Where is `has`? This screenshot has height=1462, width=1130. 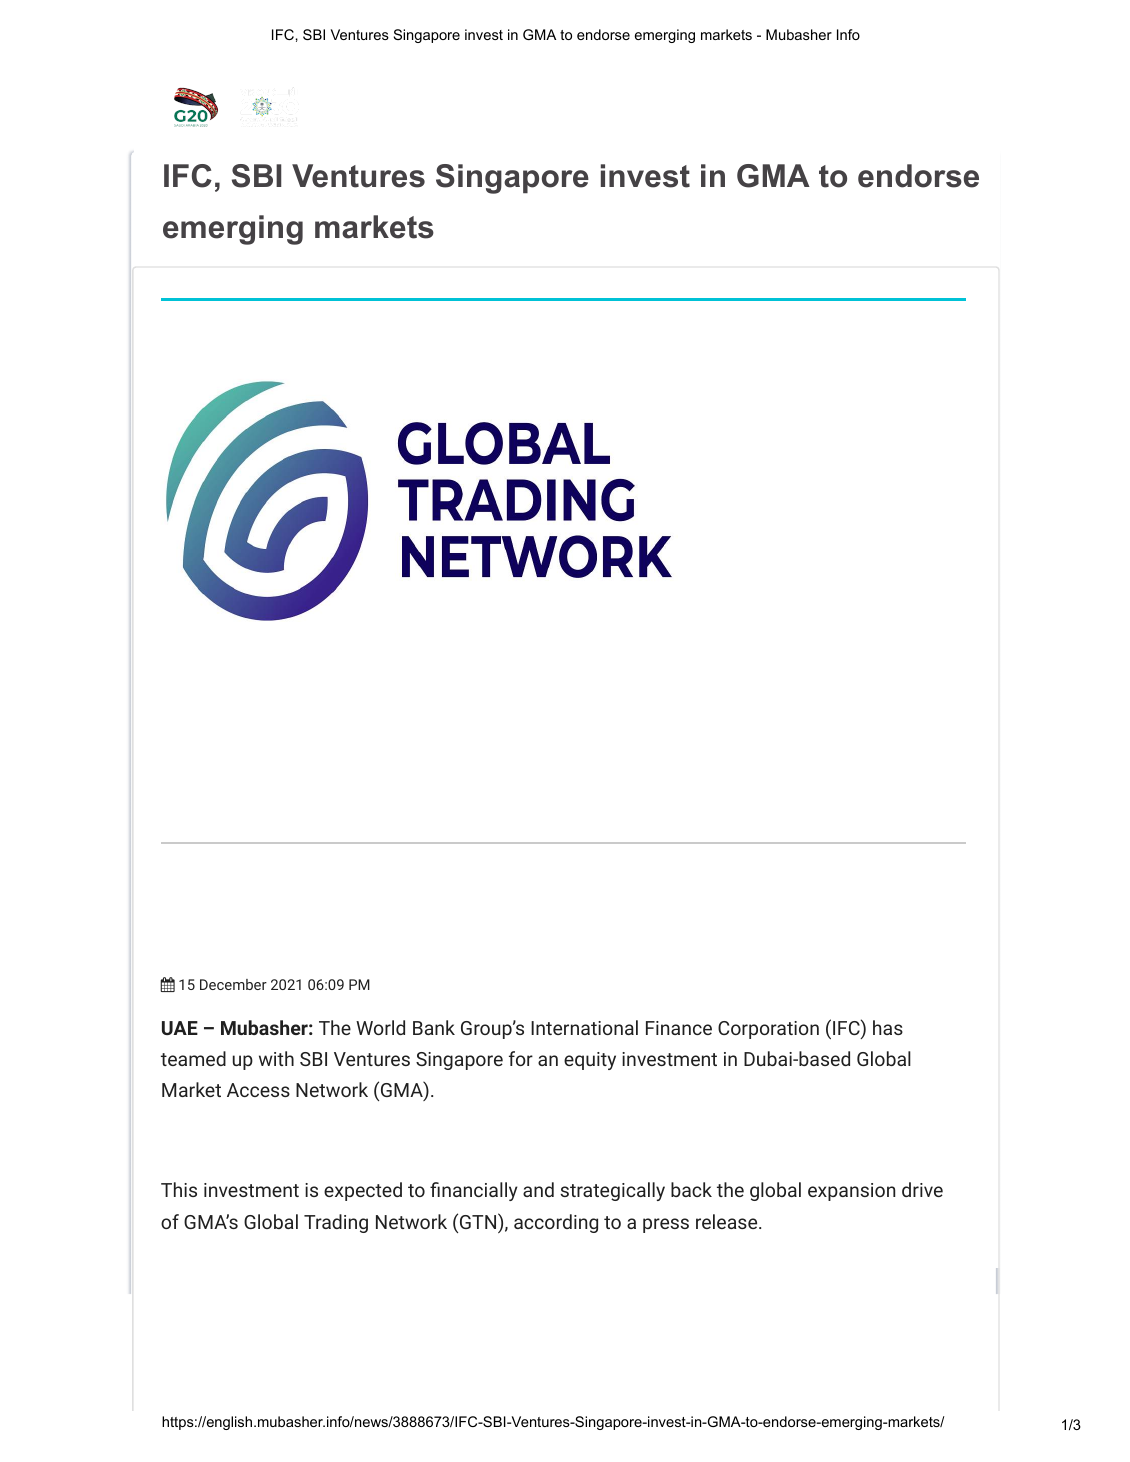
has is located at coordinates (888, 1027).
